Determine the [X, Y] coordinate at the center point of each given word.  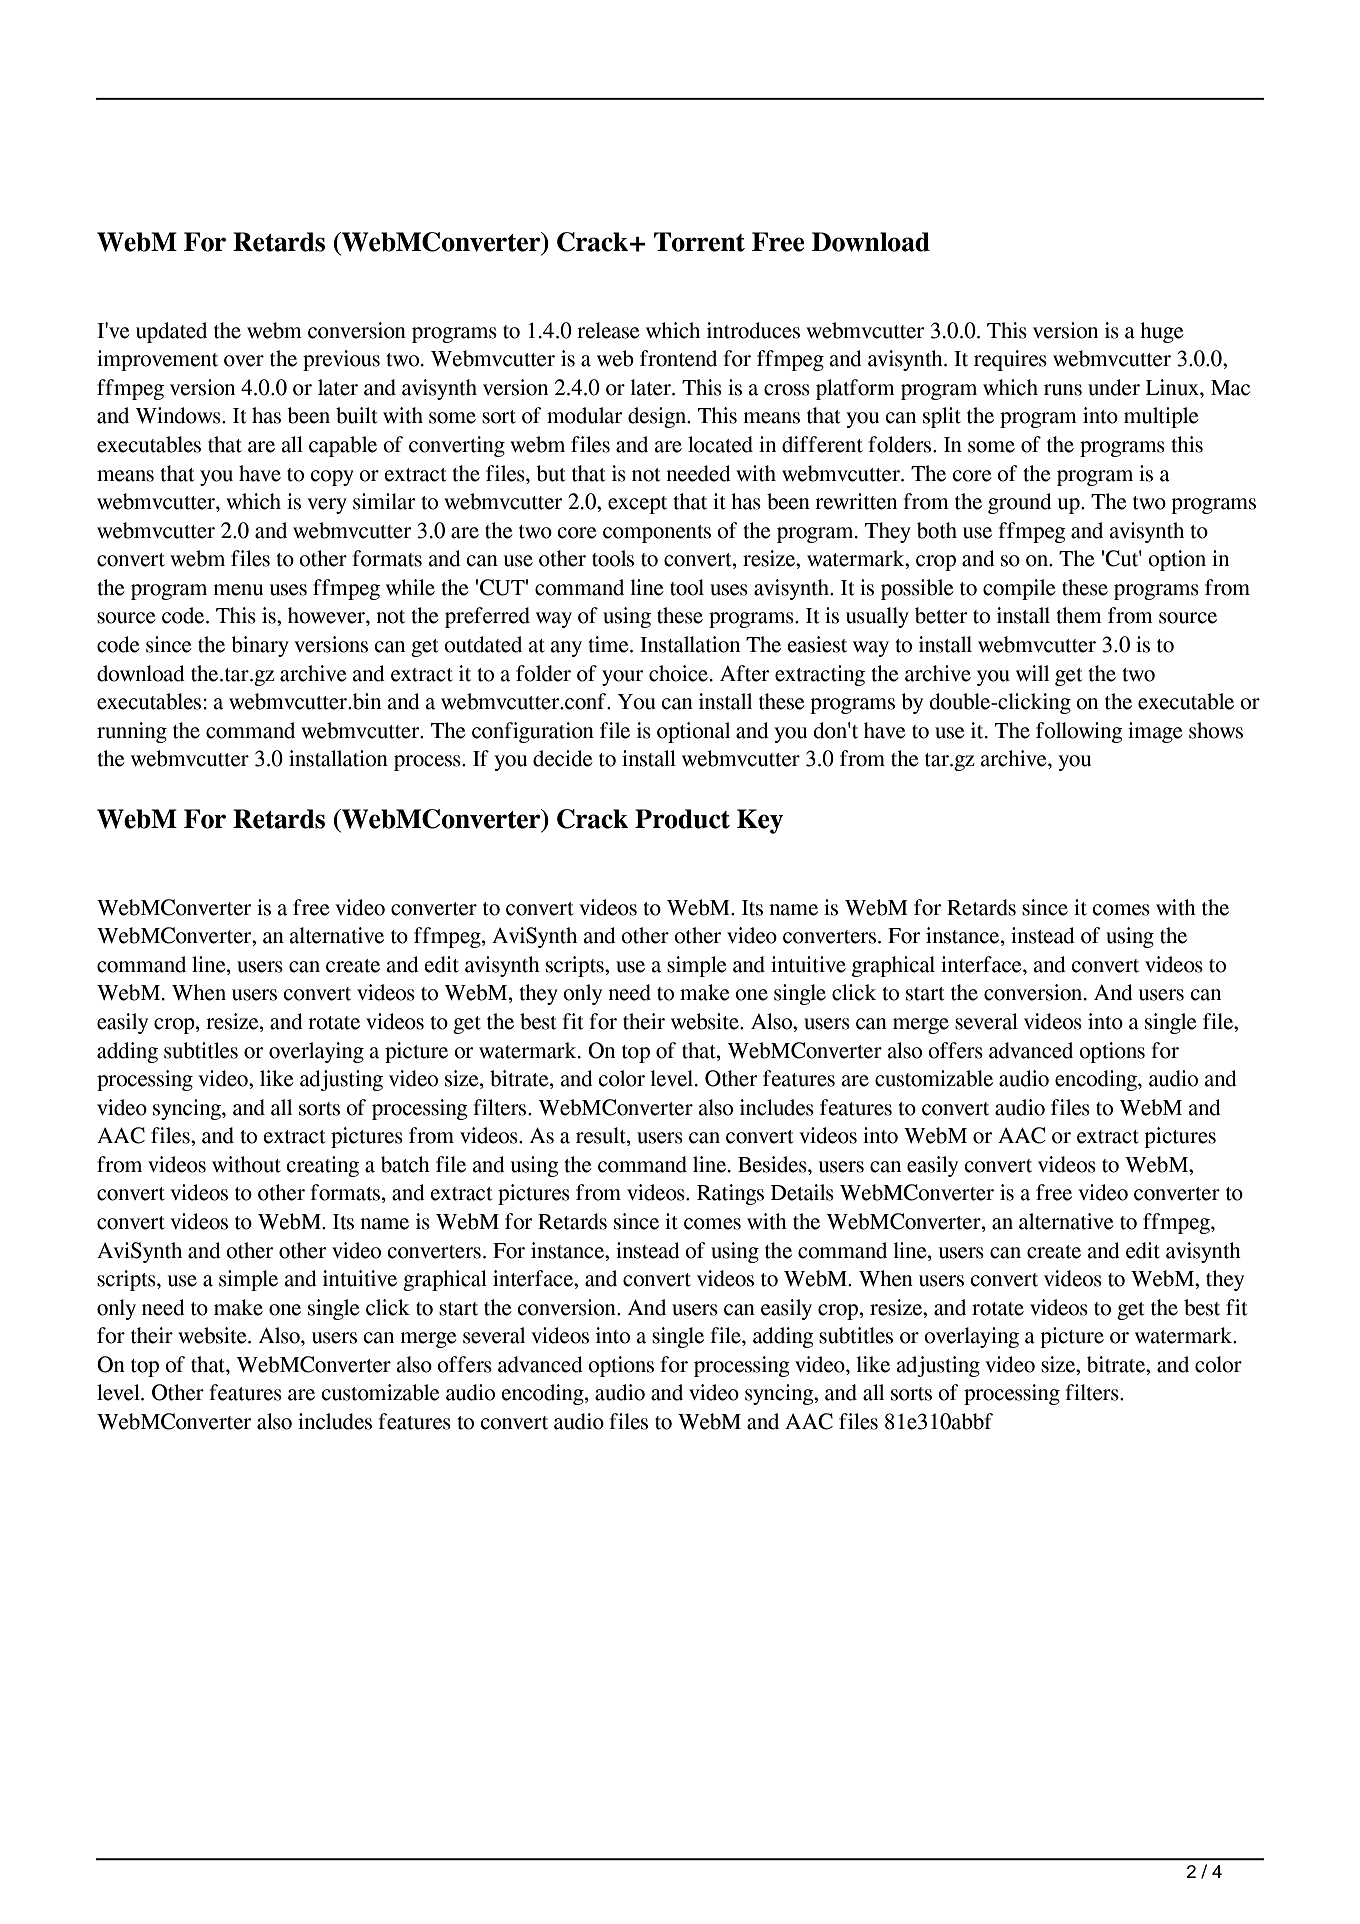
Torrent [699, 242]
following [1079, 732]
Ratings [730, 1194]
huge [1162, 332]
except [637, 505]
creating [322, 1166]
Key [760, 821]
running [132, 732]
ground [1020, 503]
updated [171, 332]
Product [682, 819]
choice [678, 673]
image [1155, 732]
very [327, 506]
